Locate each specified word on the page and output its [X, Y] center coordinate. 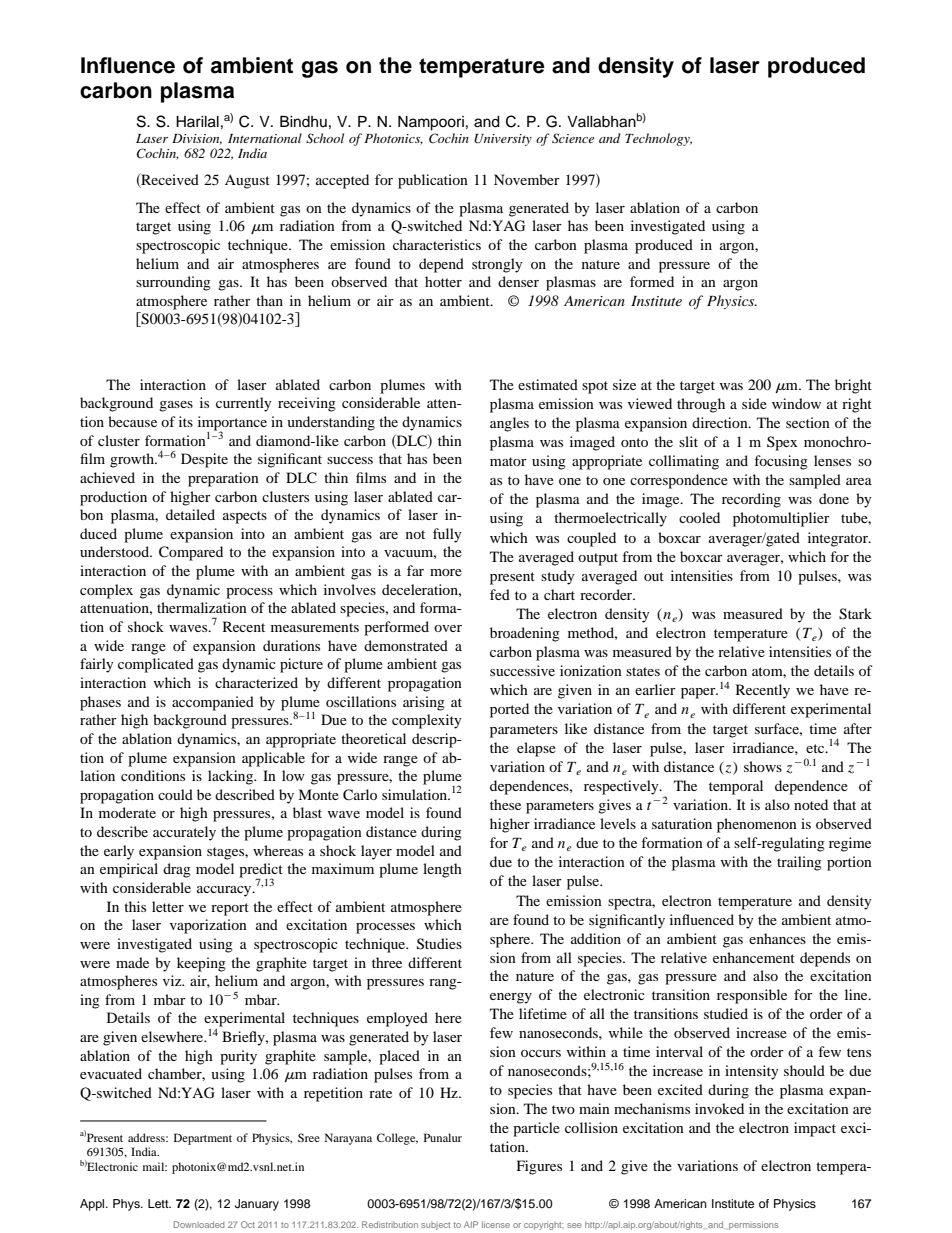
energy [511, 998]
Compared [191, 553]
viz [173, 980]
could [175, 794]
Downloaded [199, 1224]
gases [176, 406]
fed [500, 594]
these [505, 804]
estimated [548, 384]
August [247, 182]
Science [573, 138]
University [503, 140]
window [796, 403]
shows [763, 766]
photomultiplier [781, 519]
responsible [752, 996]
